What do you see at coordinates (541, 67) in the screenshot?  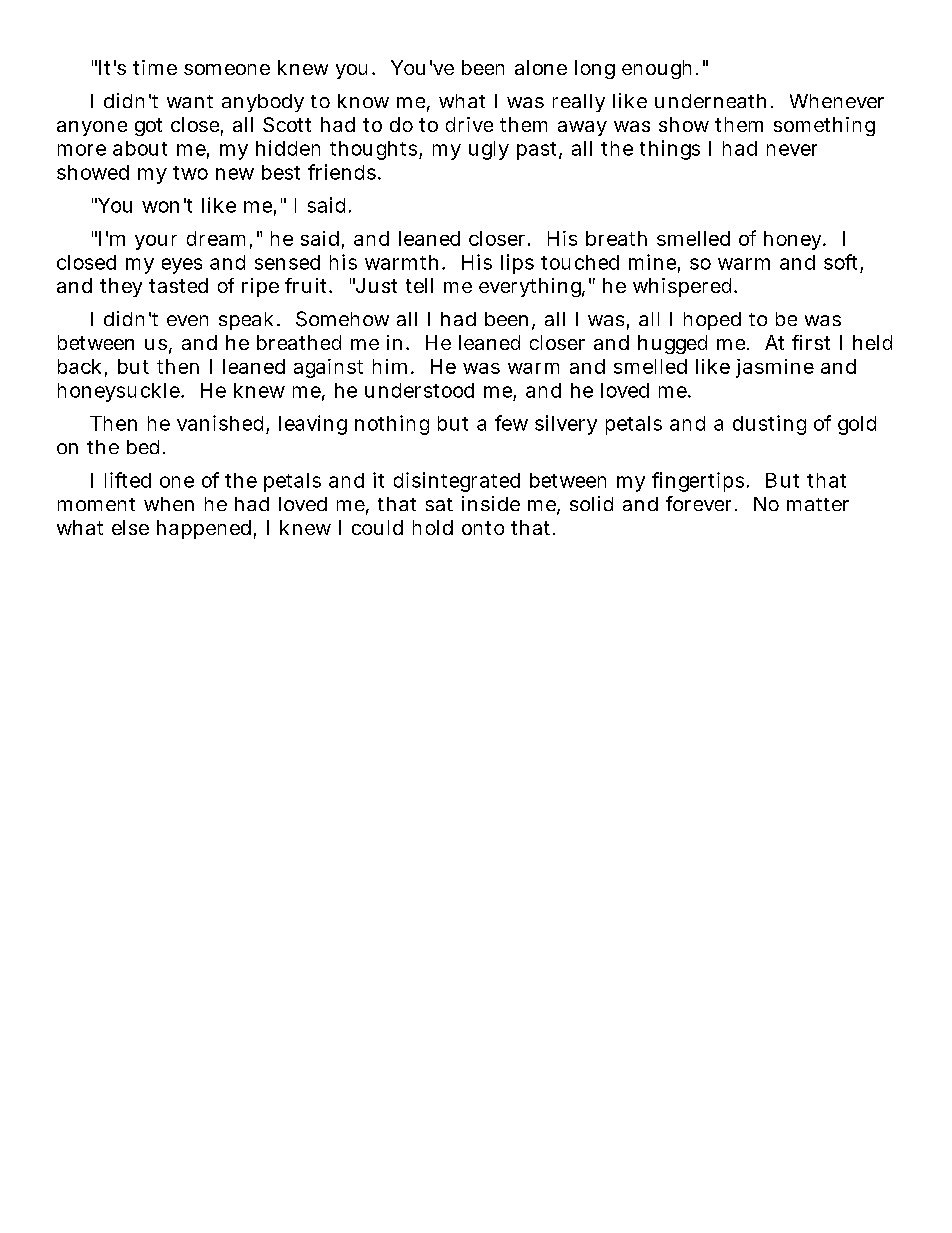 I see `alone` at bounding box center [541, 67].
